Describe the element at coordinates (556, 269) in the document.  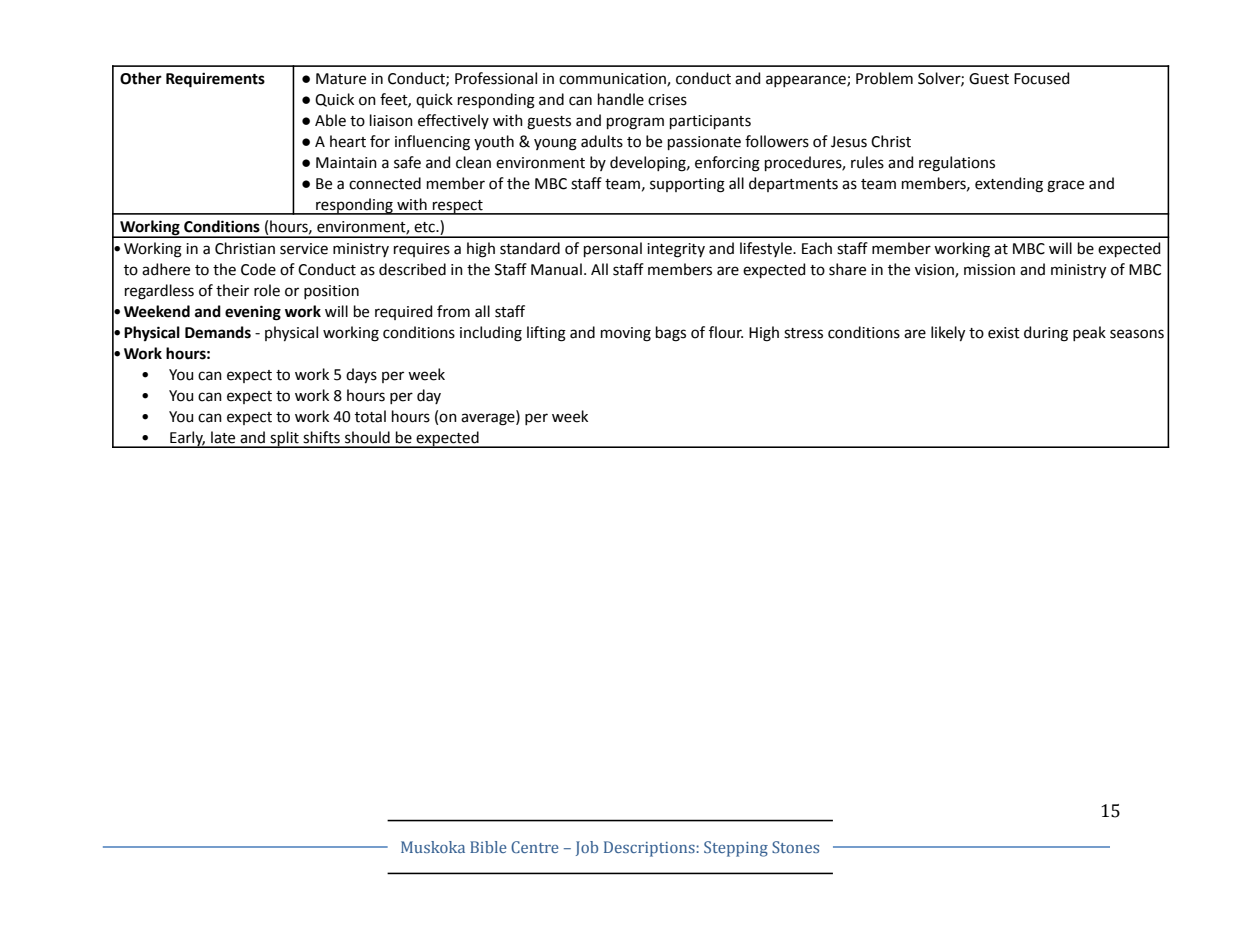
I see `Manual` at that location.
